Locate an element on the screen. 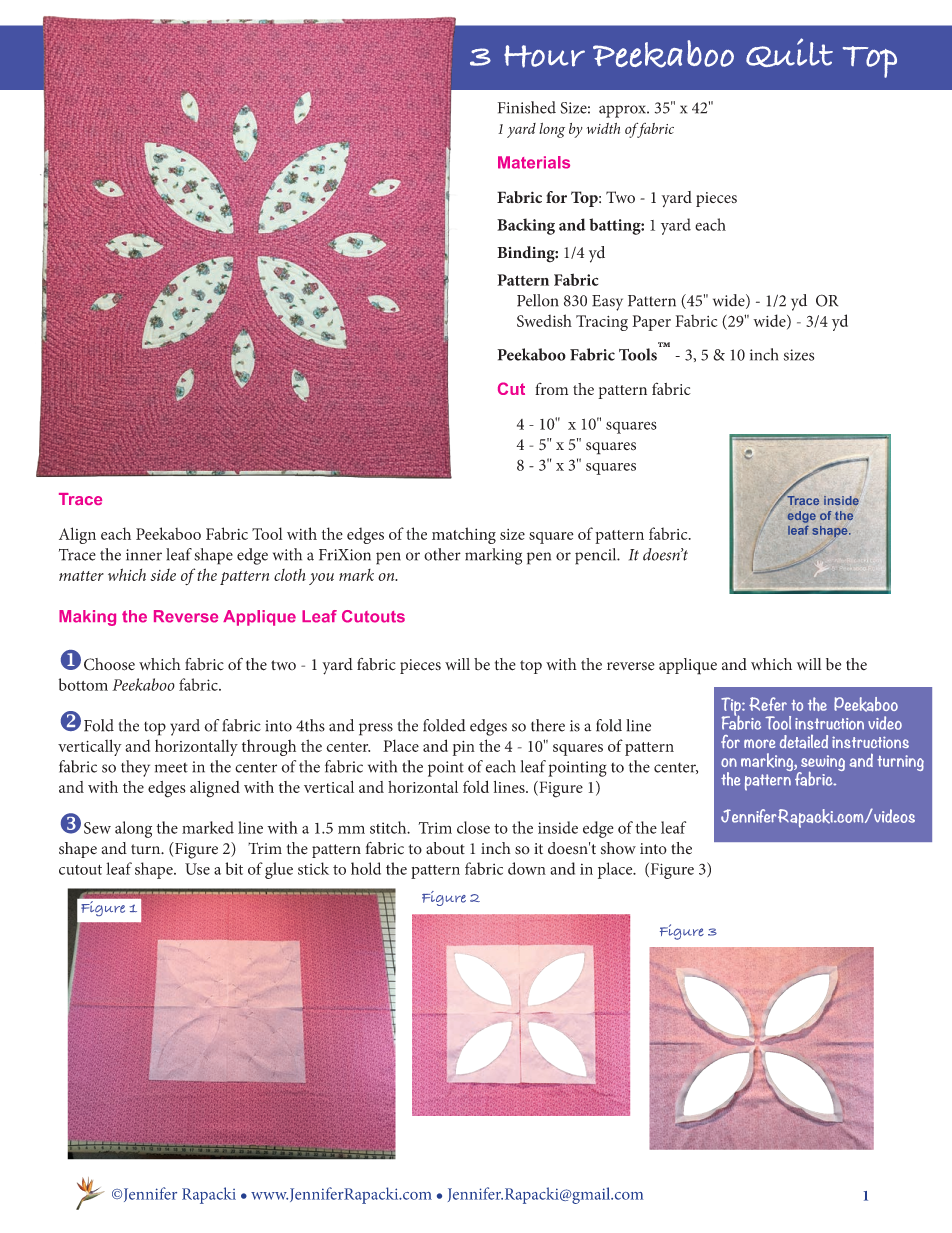 This screenshot has height=1233, width=952. width is located at coordinates (603, 128).
